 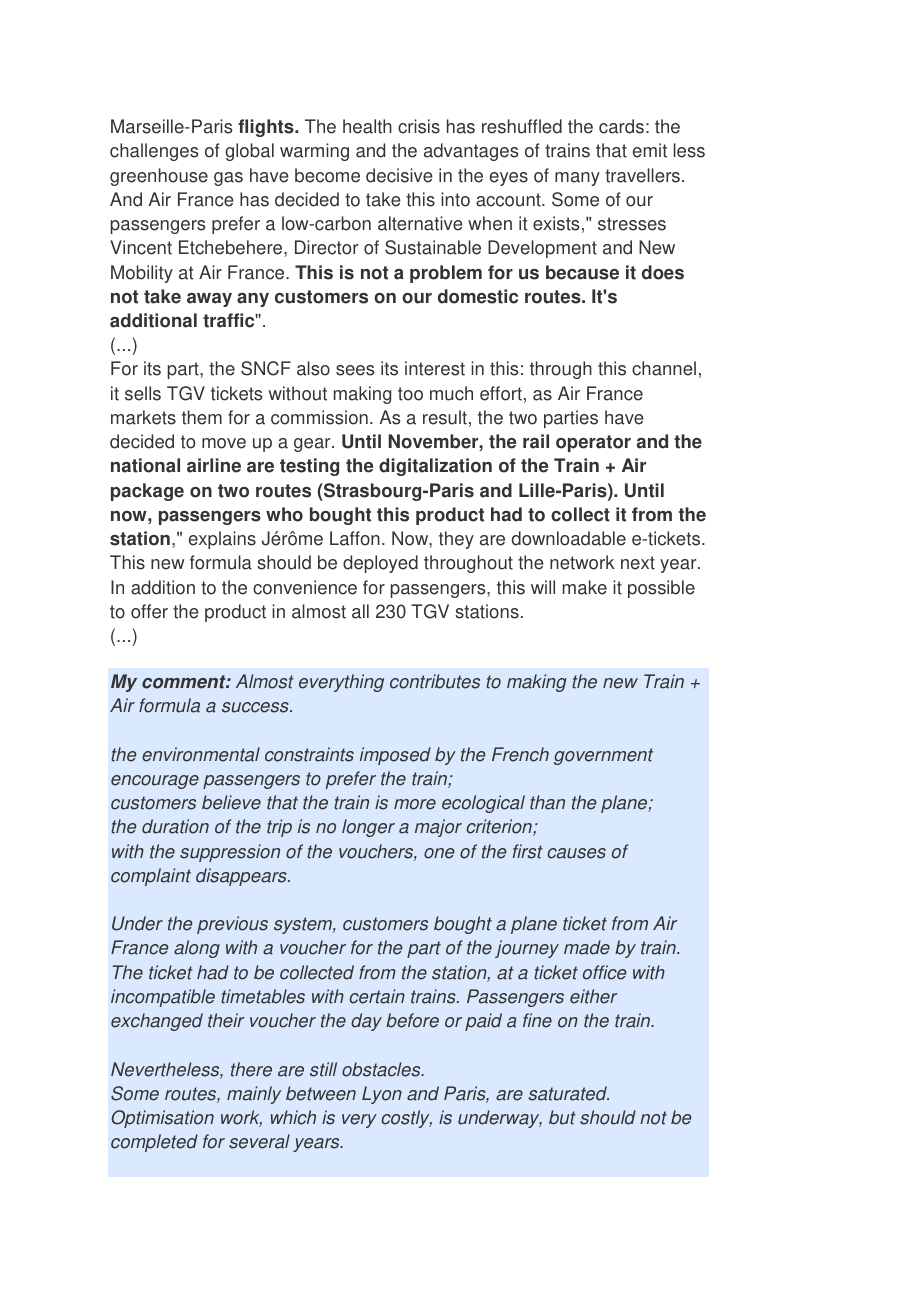 What do you see at coordinates (435, 681) in the document?
I see `contributes` at bounding box center [435, 681].
